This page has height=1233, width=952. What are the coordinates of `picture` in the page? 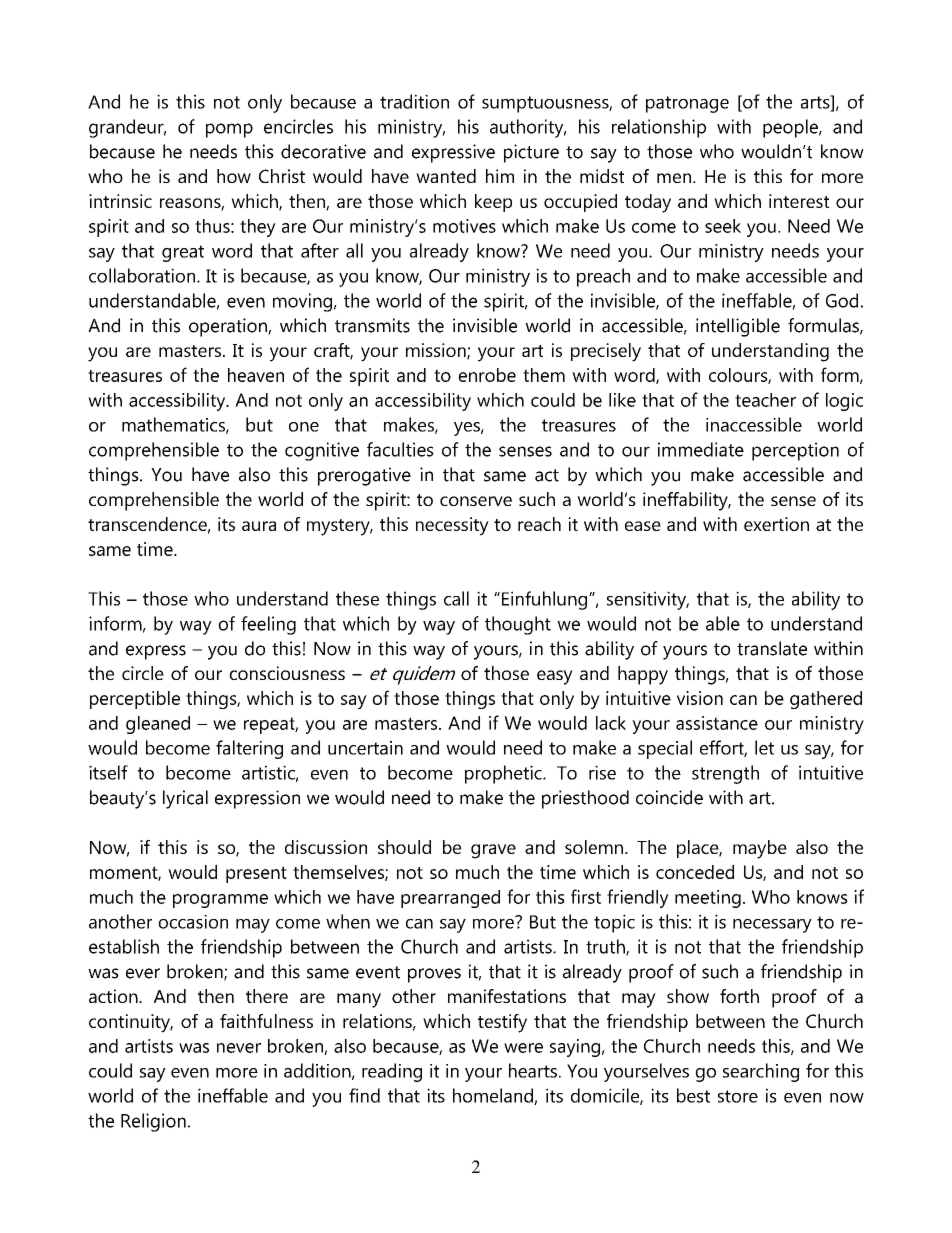 It's located at (531, 153).
